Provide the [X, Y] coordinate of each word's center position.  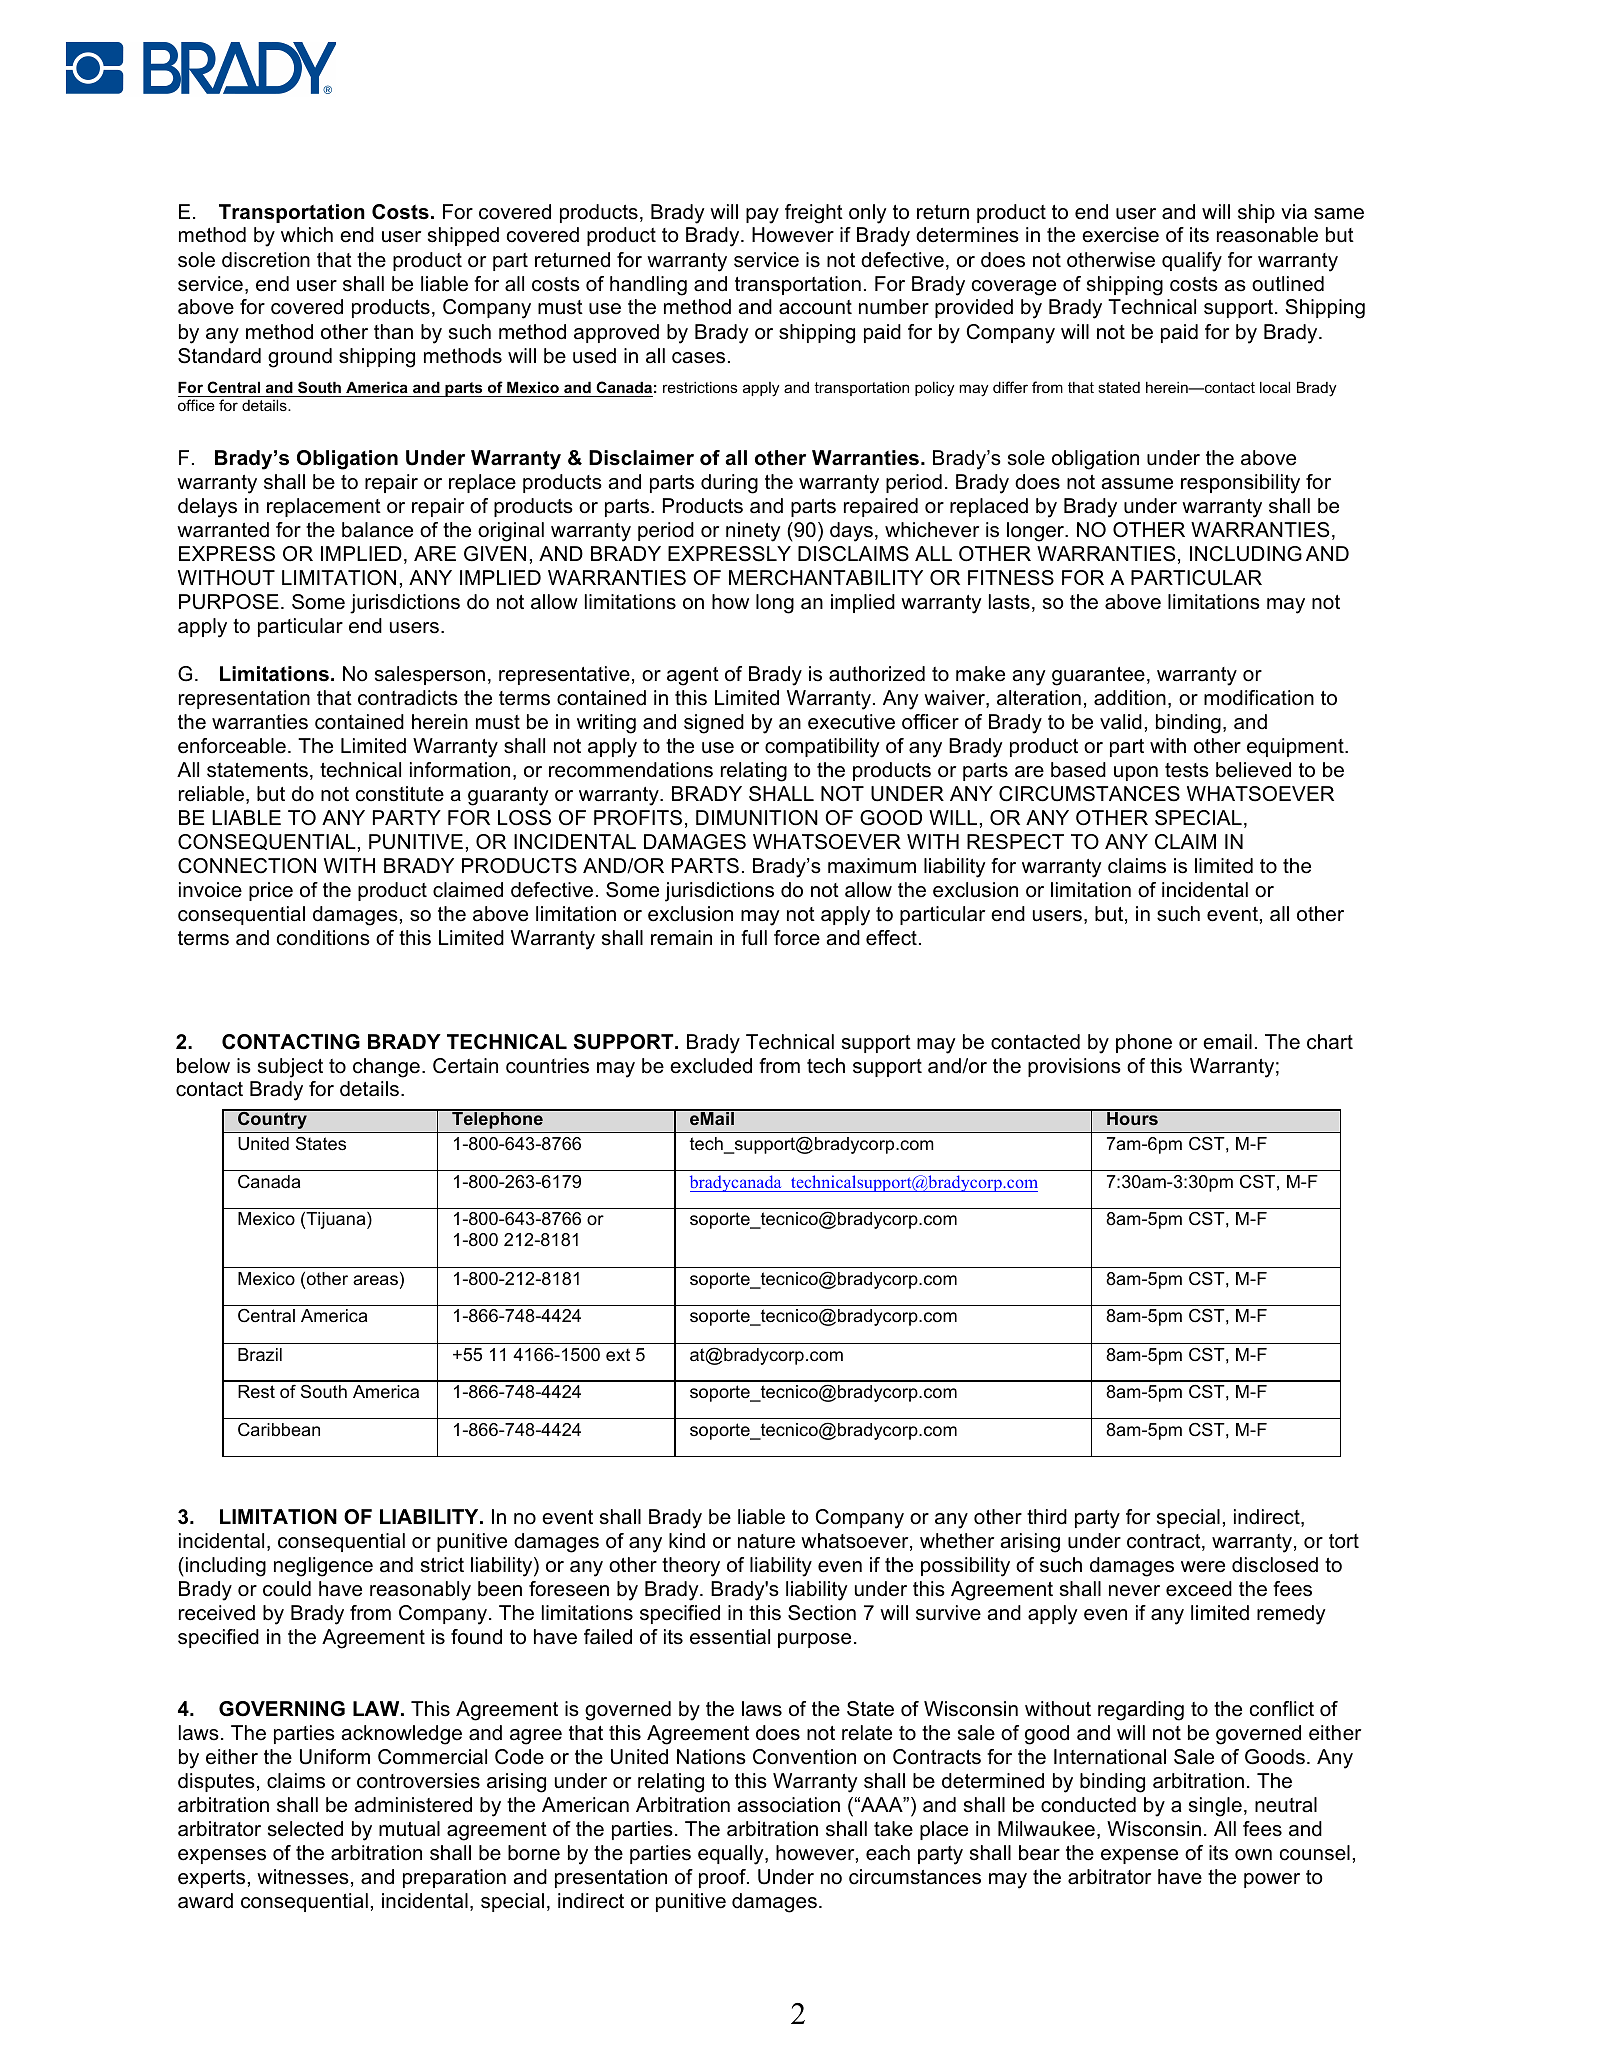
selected [305, 1829]
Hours [1132, 1117]
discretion [266, 260]
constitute [400, 794]
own [1253, 1855]
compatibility [822, 748]
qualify [1192, 262]
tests [1187, 770]
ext [618, 1354]
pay [762, 216]
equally [732, 1855]
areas [375, 1280]
